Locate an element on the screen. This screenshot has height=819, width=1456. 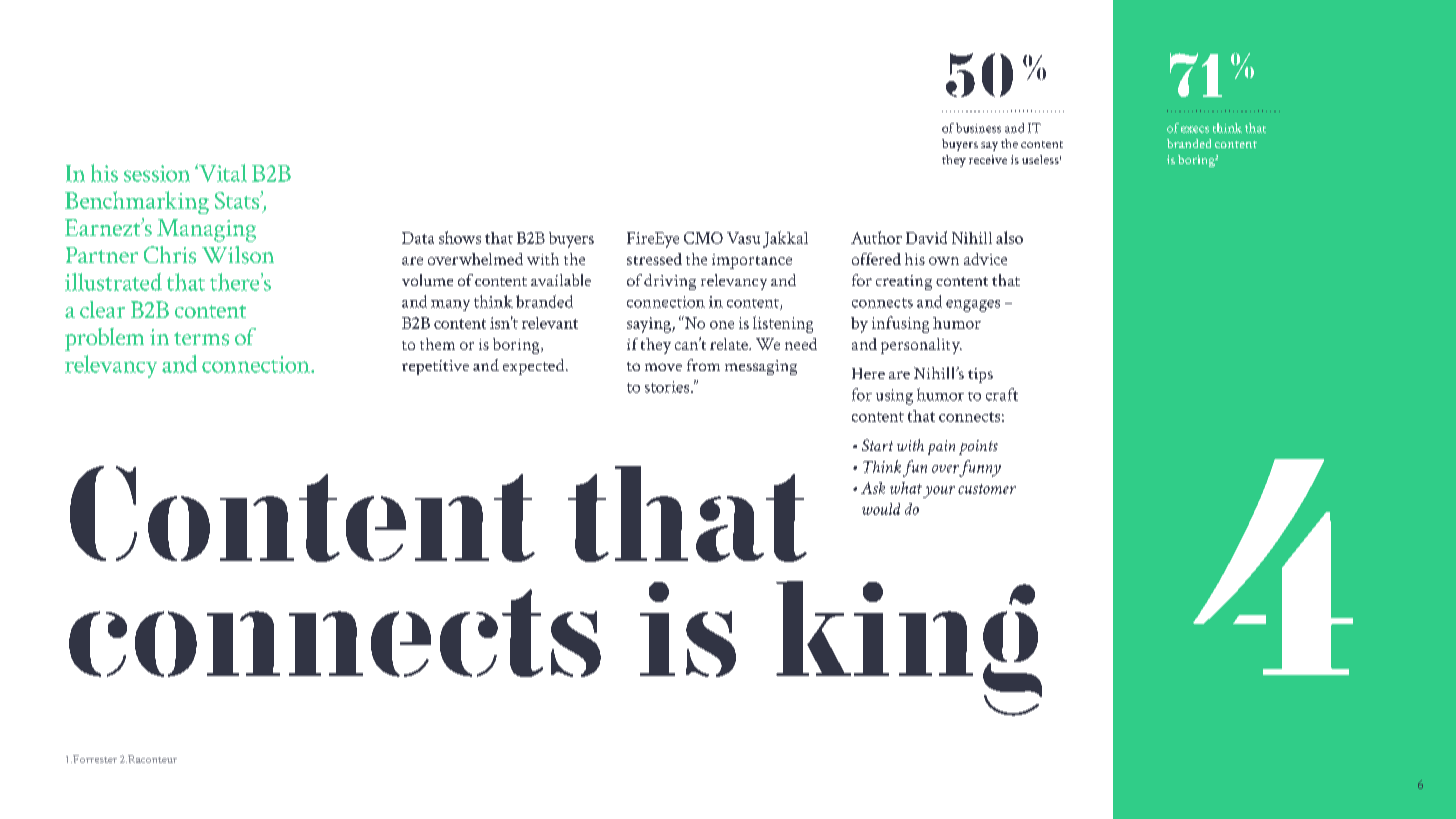
tips is located at coordinates (980, 375).
